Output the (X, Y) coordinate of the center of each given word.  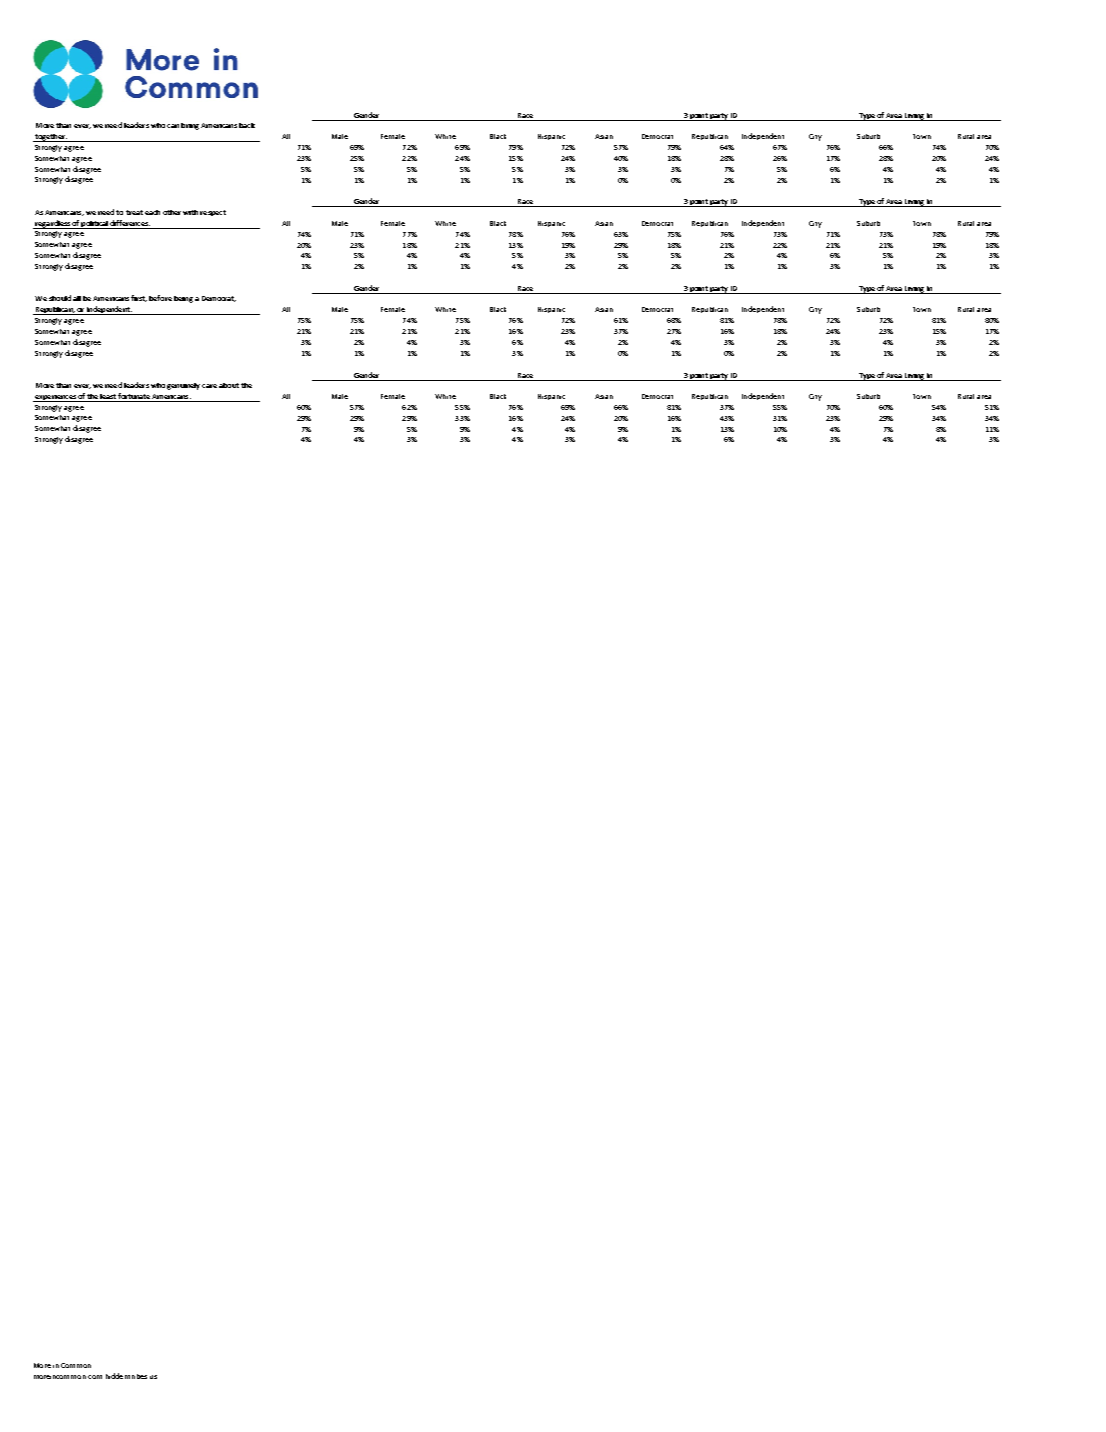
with (190, 212)
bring (190, 126)
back (247, 125)
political (95, 225)
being (183, 299)
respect (213, 213)
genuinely (183, 386)
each (152, 212)
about (229, 385)
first (139, 298)
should (60, 298)
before (160, 298)
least (108, 396)
